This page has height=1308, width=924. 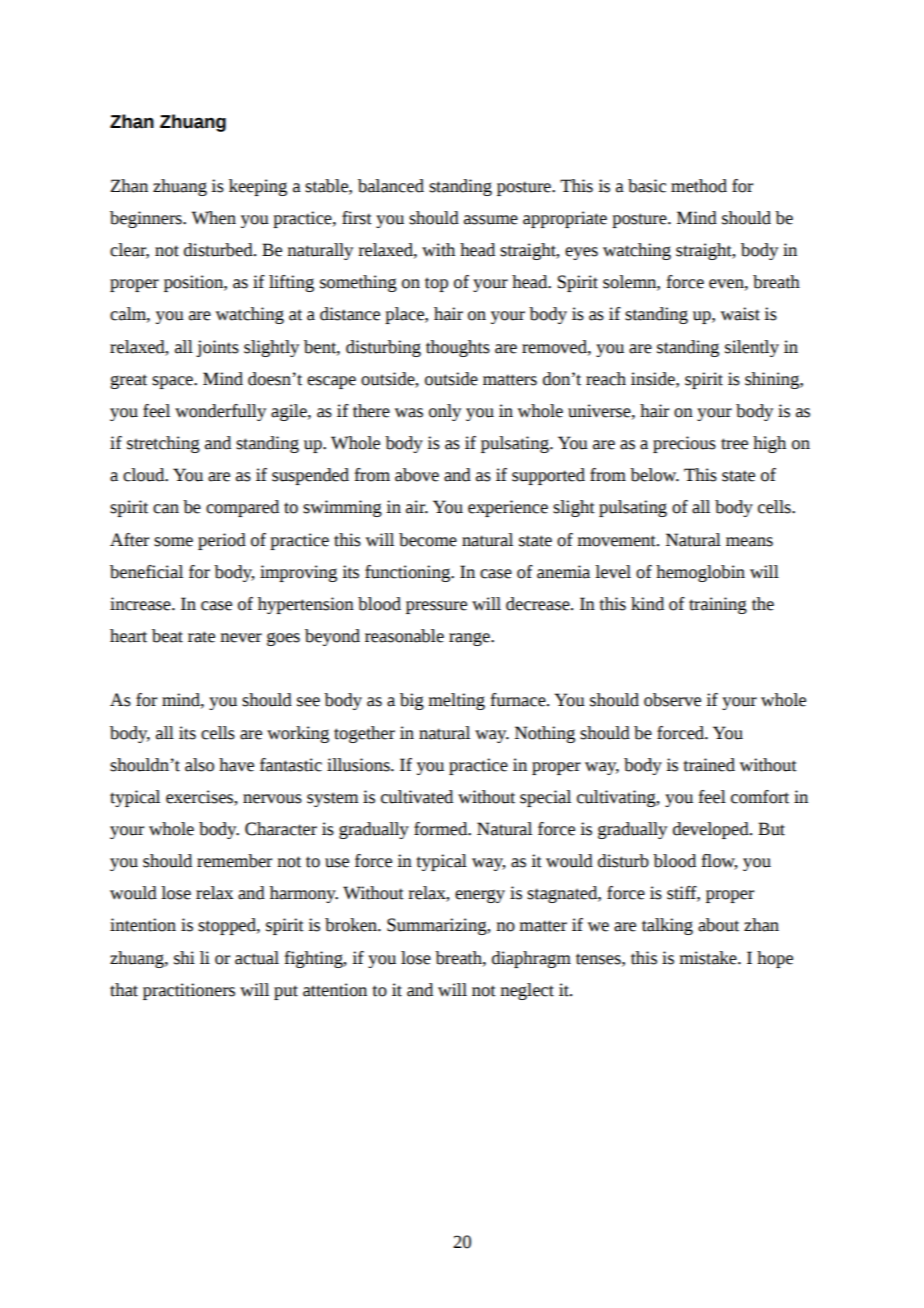 I want to click on assume, so click(x=491, y=220).
